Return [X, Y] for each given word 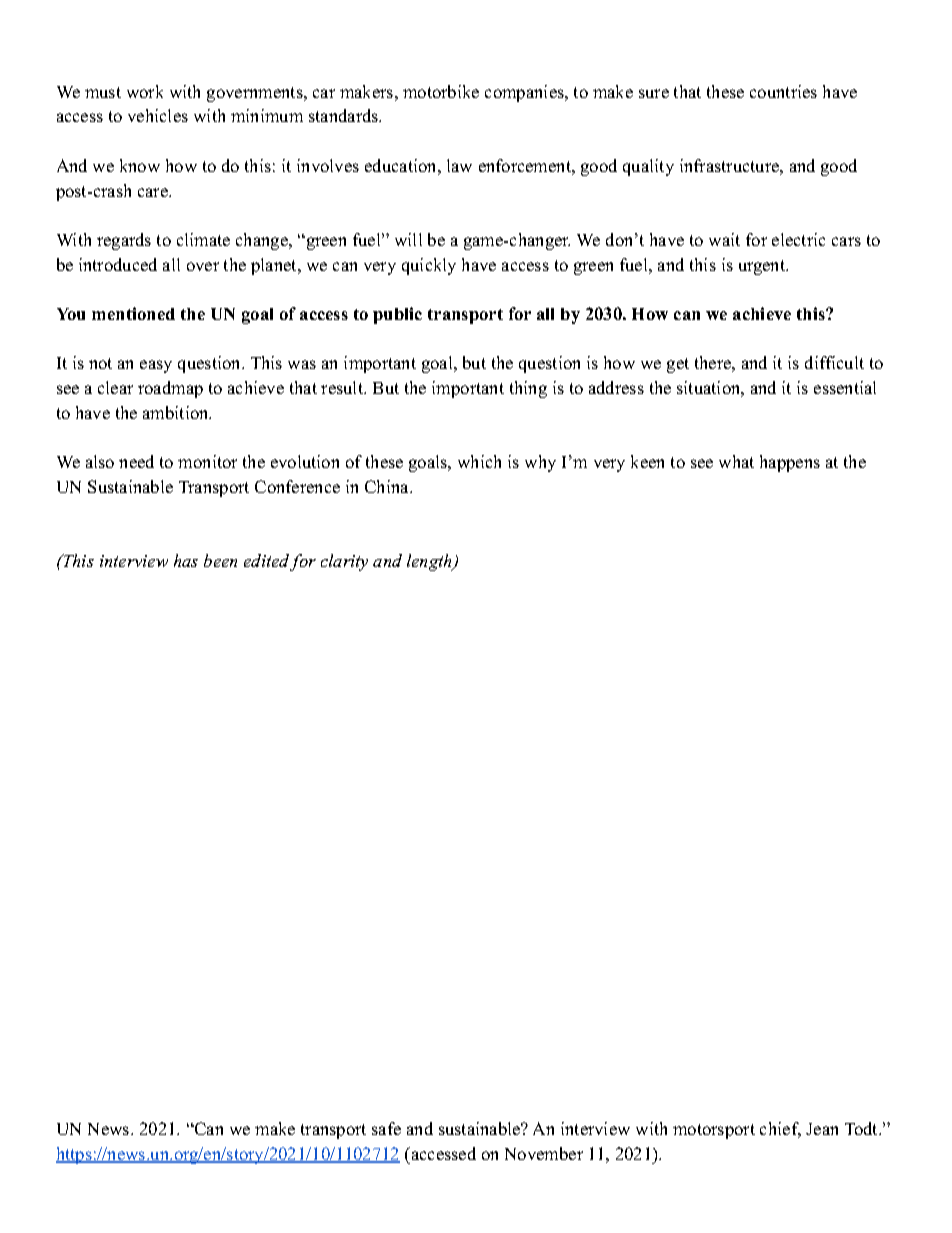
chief [780, 1130]
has [186, 560]
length [430, 562]
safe [386, 1128]
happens [790, 463]
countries [783, 91]
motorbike [441, 91]
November [544, 1153]
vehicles [158, 115]
